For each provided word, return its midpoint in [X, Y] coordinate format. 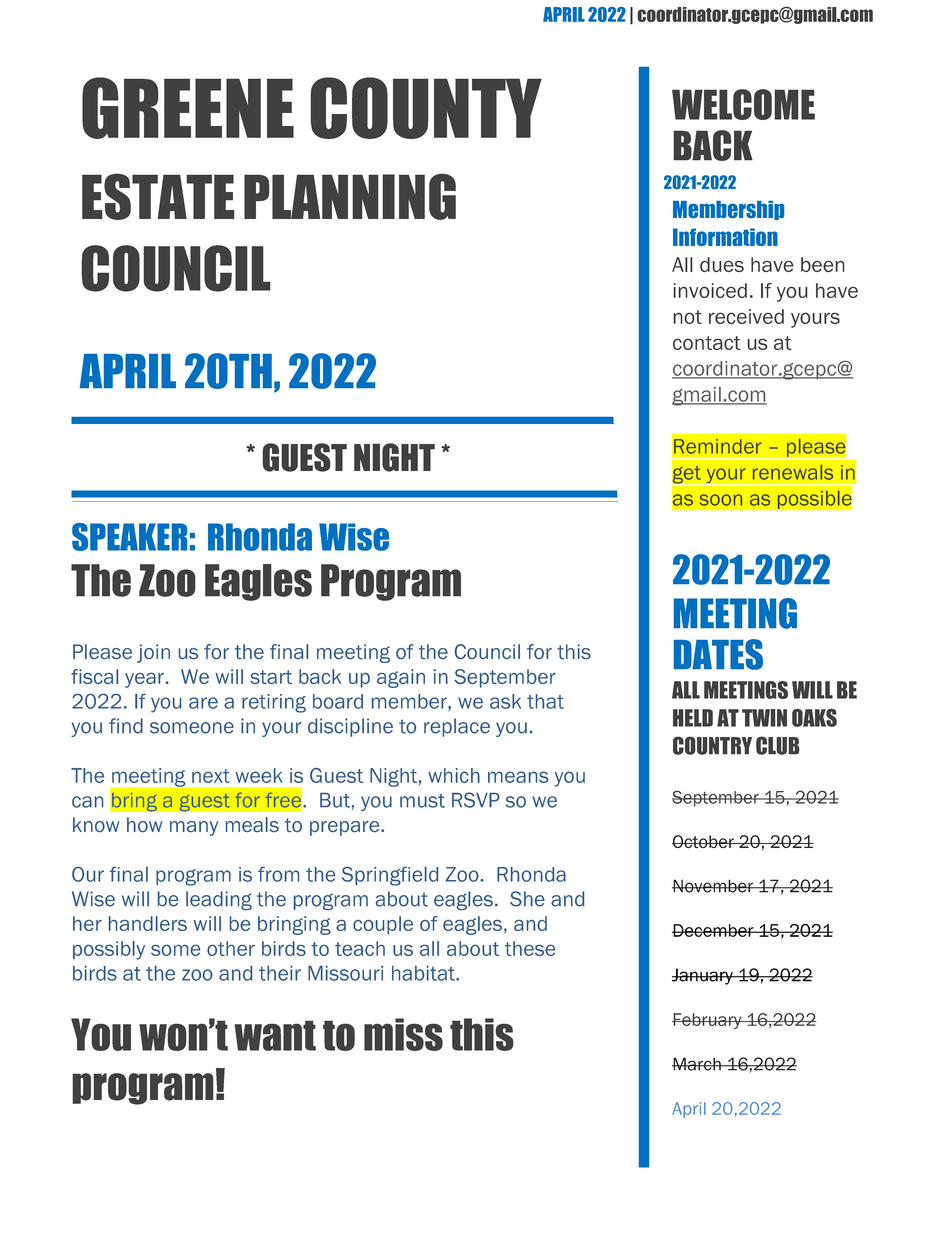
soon [721, 500]
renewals [793, 472]
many [194, 828]
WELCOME [743, 104]
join [153, 653]
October [704, 841]
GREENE [188, 108]
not [687, 317]
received [746, 316]
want [275, 1035]
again [401, 678]
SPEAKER [129, 537]
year [144, 680]
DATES [718, 654]
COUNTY [426, 108]
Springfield [390, 876]
